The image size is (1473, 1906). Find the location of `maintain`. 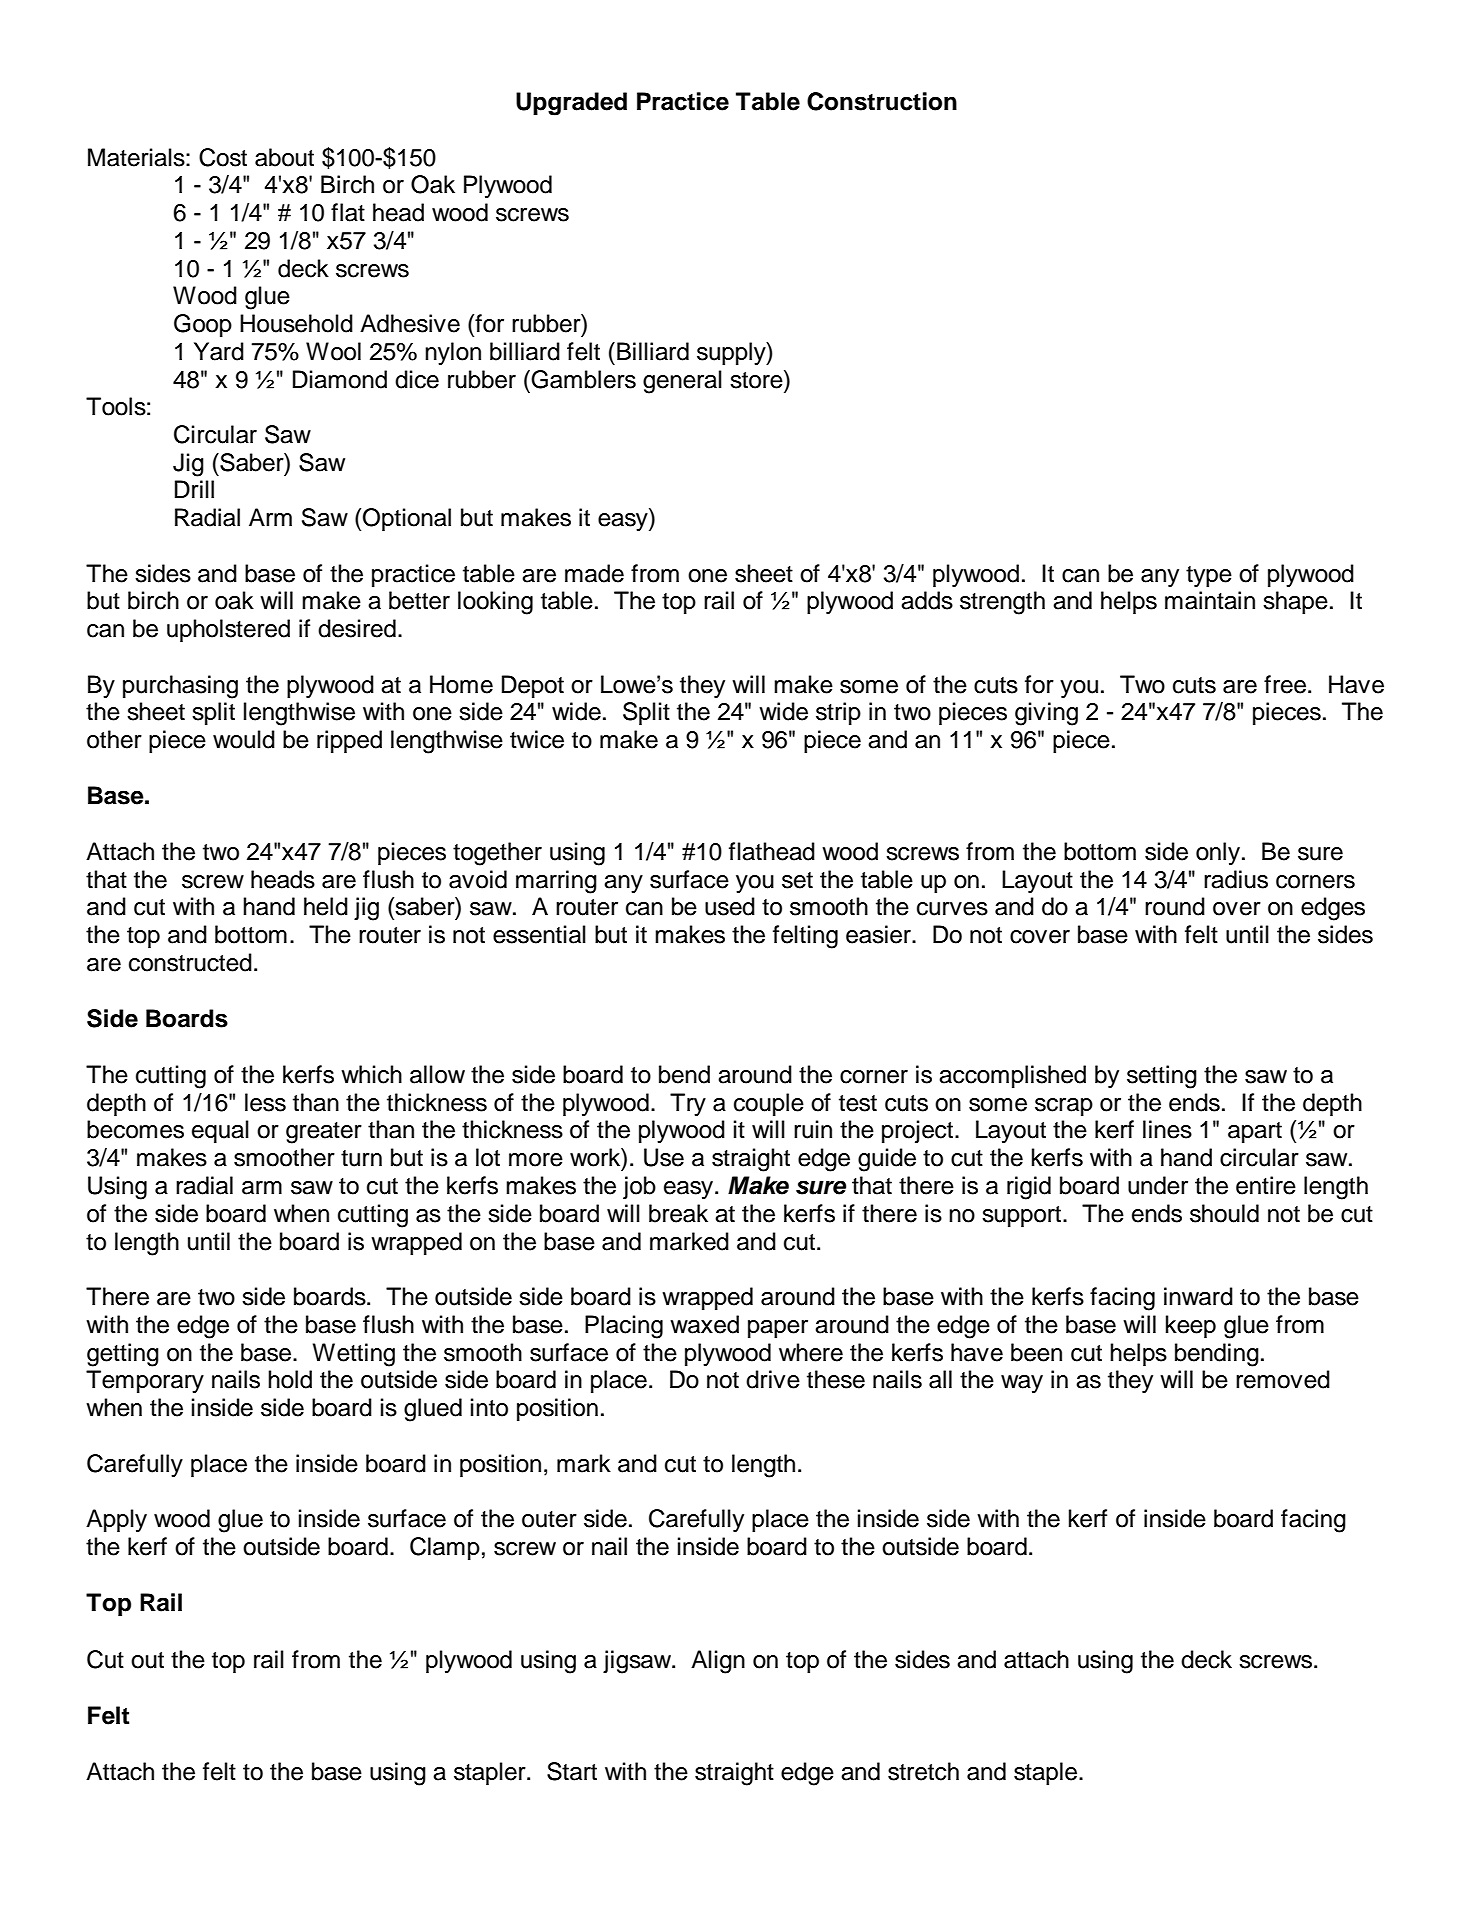

maintain is located at coordinates (1210, 600).
